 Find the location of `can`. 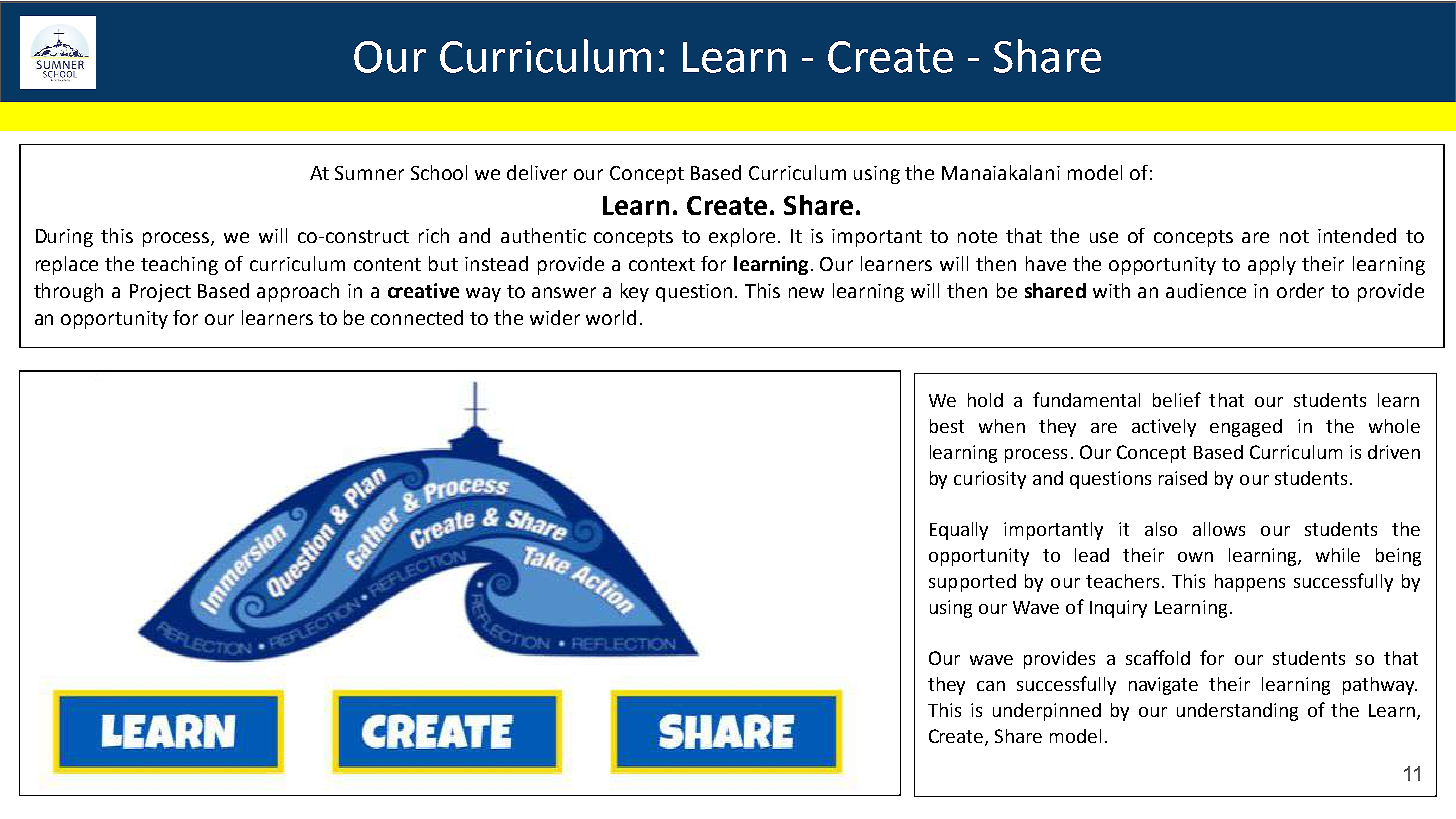

can is located at coordinates (991, 686).
